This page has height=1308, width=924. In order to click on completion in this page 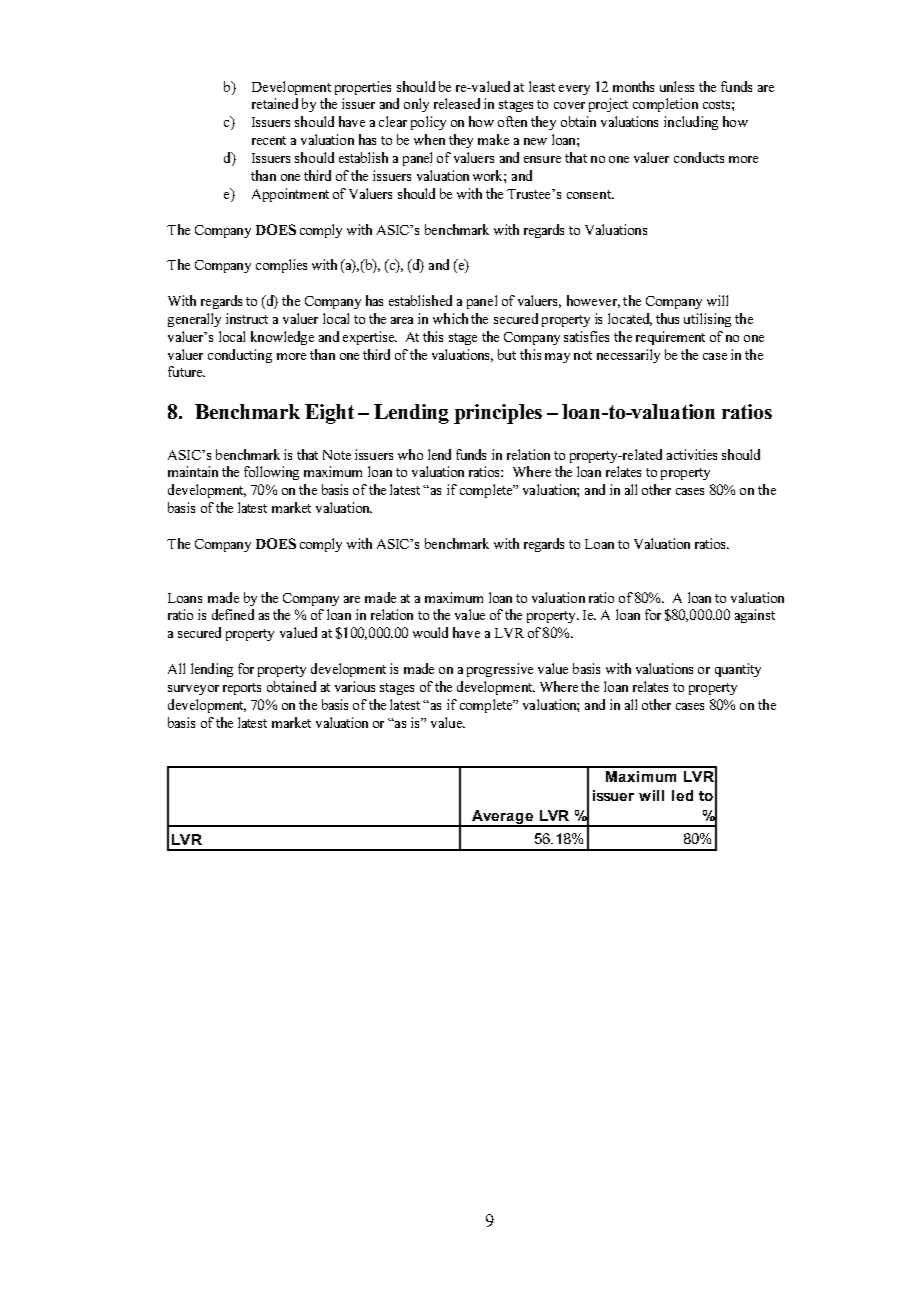, I will do `click(665, 105)`.
